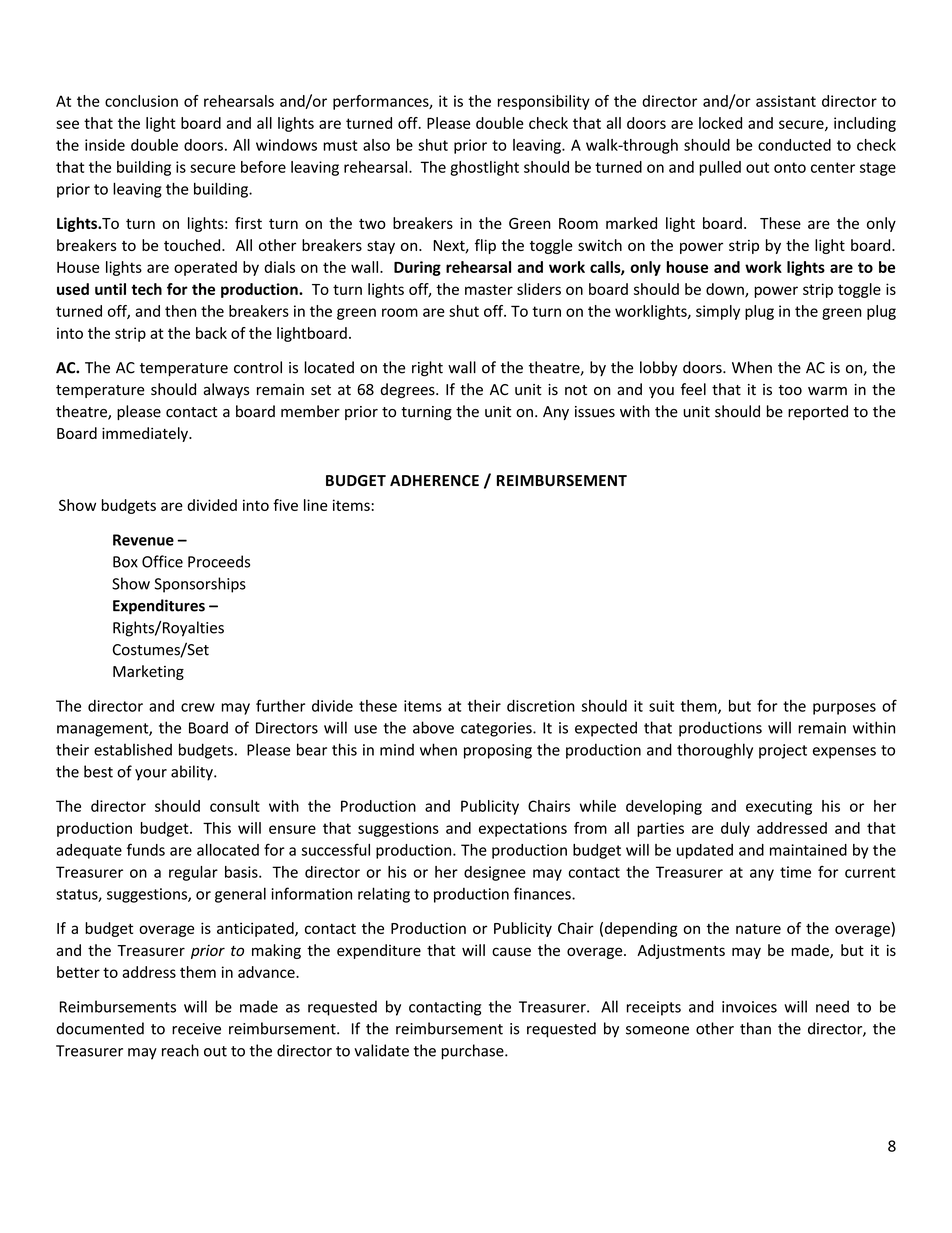 The image size is (952, 1233). Describe the element at coordinates (755, 1028) in the screenshot. I see `than` at that location.
